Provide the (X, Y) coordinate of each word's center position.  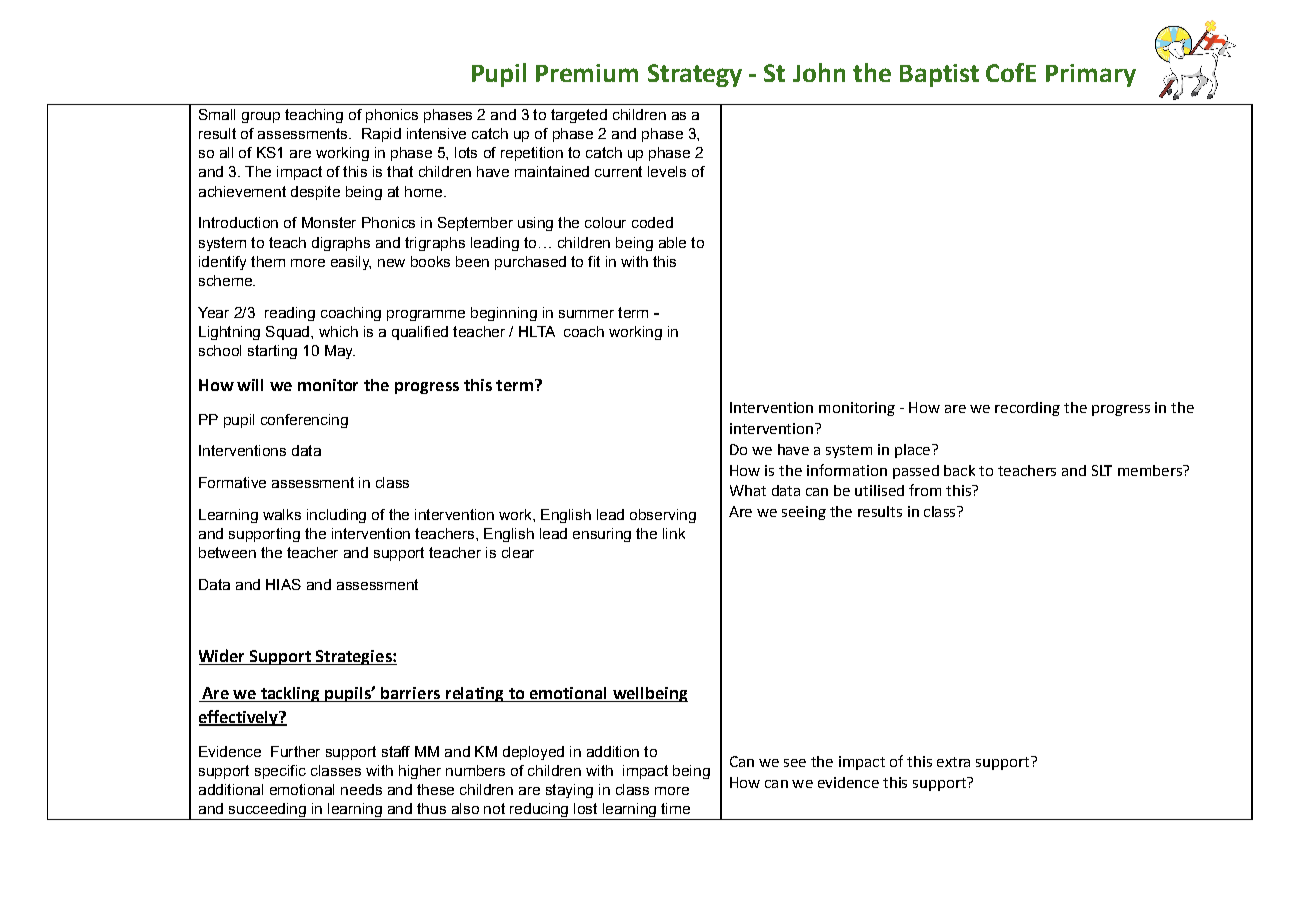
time (675, 808)
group (261, 117)
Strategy (695, 75)
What (748, 490)
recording (1027, 409)
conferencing (304, 421)
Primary (1091, 75)
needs (361, 789)
